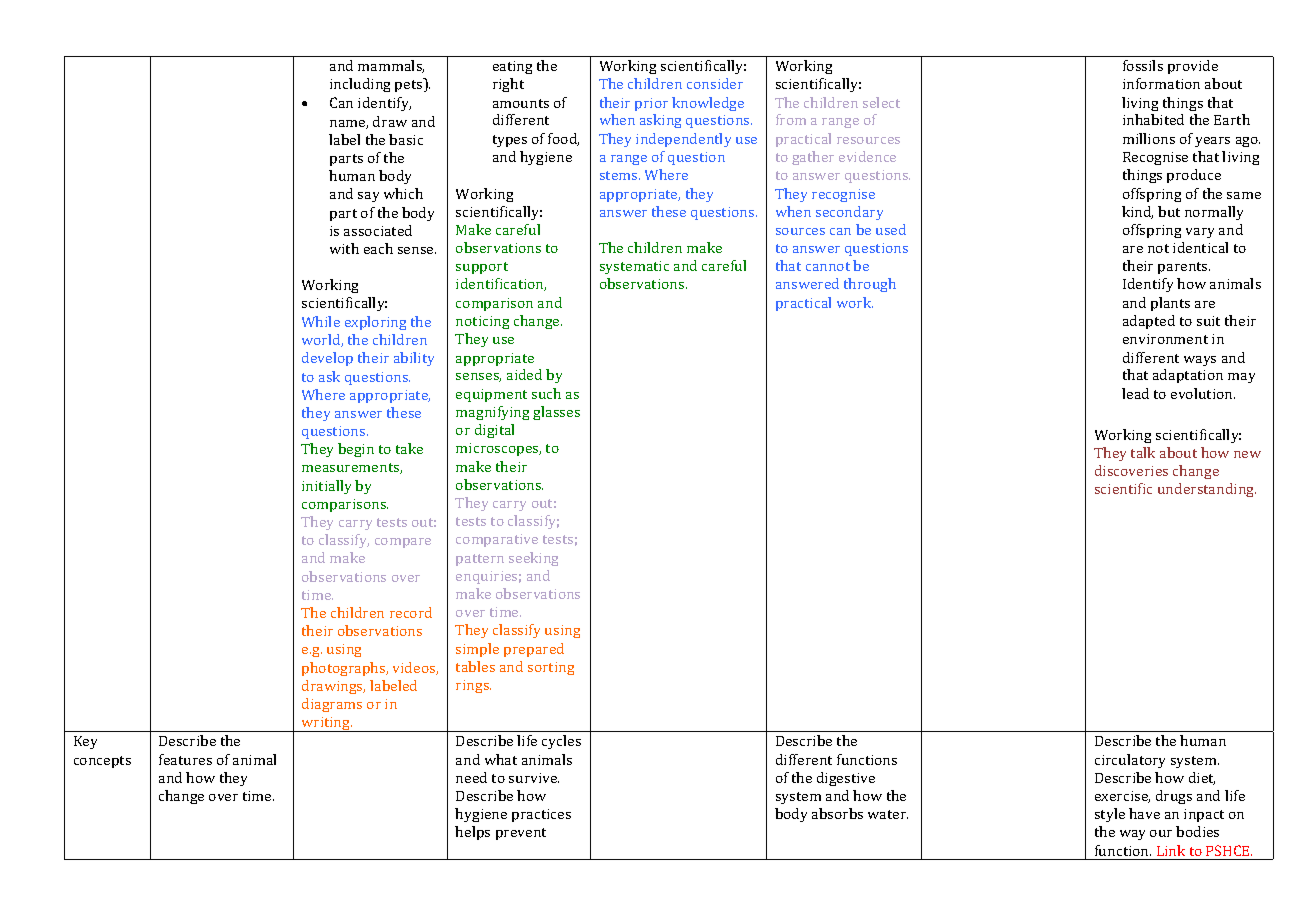  I want to click on prior, so click(651, 104).
